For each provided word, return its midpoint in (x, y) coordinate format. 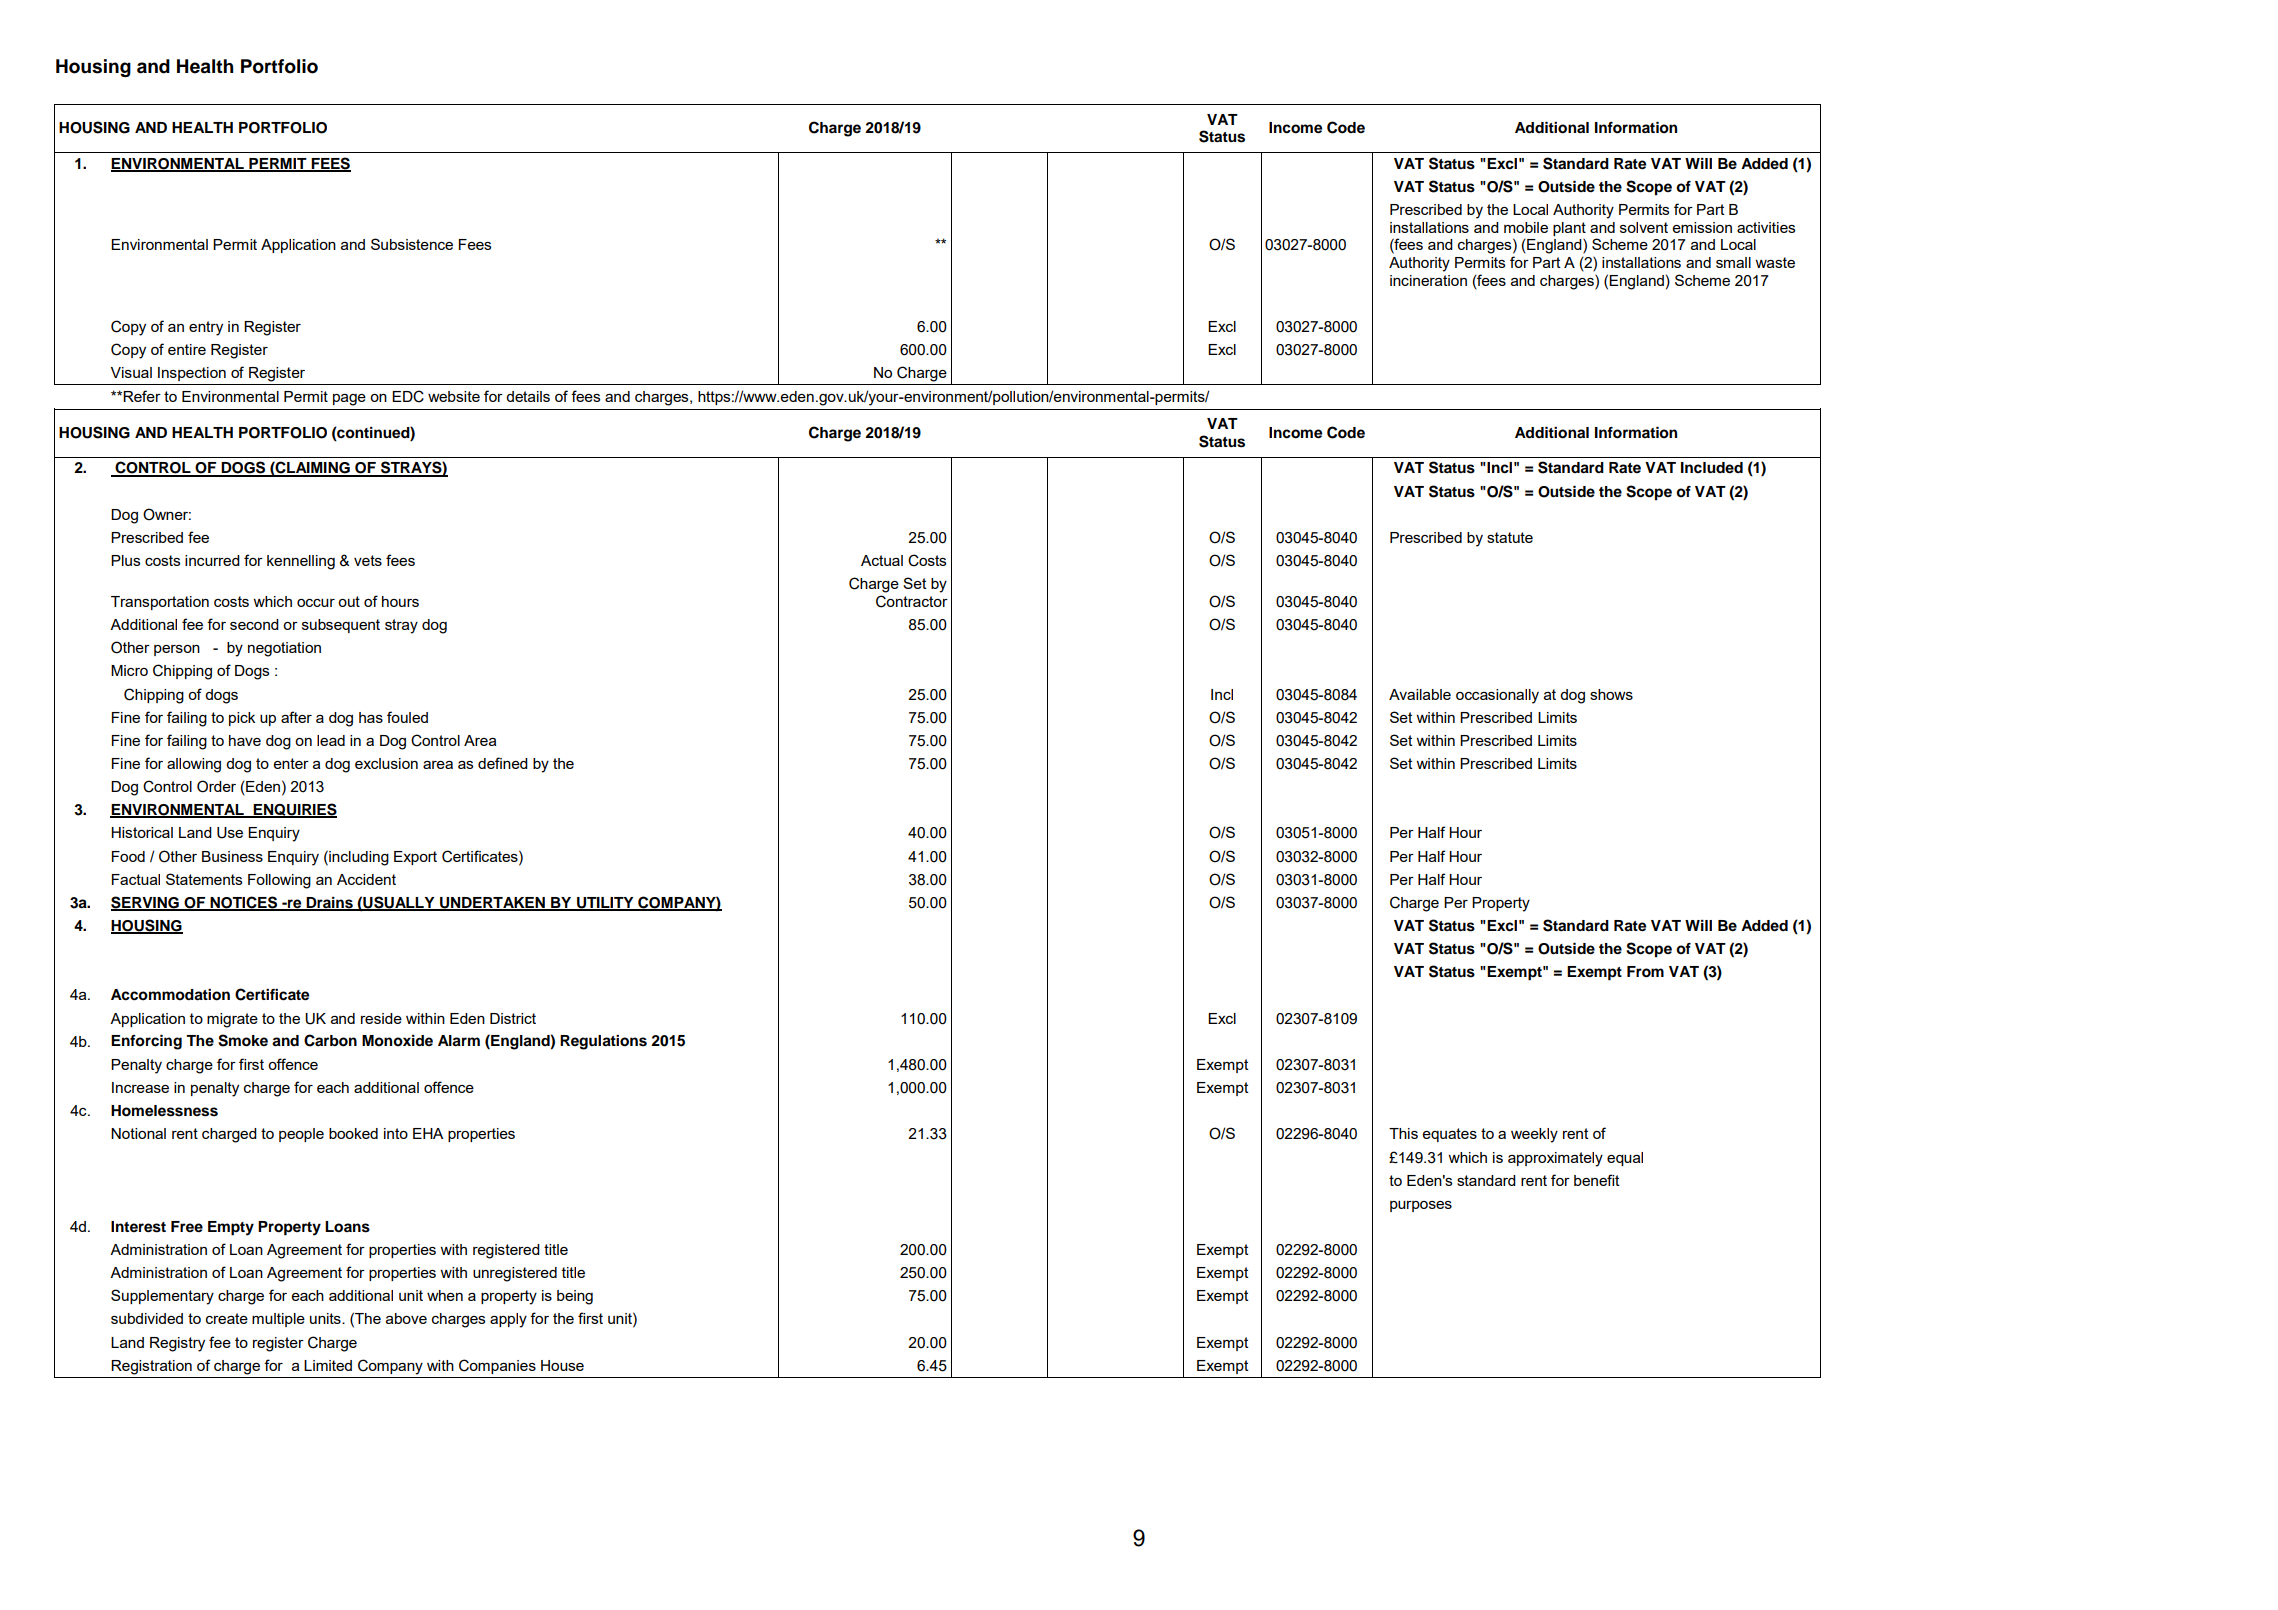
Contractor (912, 601)
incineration (1428, 280)
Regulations (603, 1042)
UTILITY (605, 903)
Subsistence (412, 244)
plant (1569, 229)
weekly (1534, 1135)
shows (1611, 694)
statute (1510, 537)
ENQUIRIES (294, 810)
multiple (278, 1320)
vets (368, 560)
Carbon (330, 1040)
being (575, 1297)
